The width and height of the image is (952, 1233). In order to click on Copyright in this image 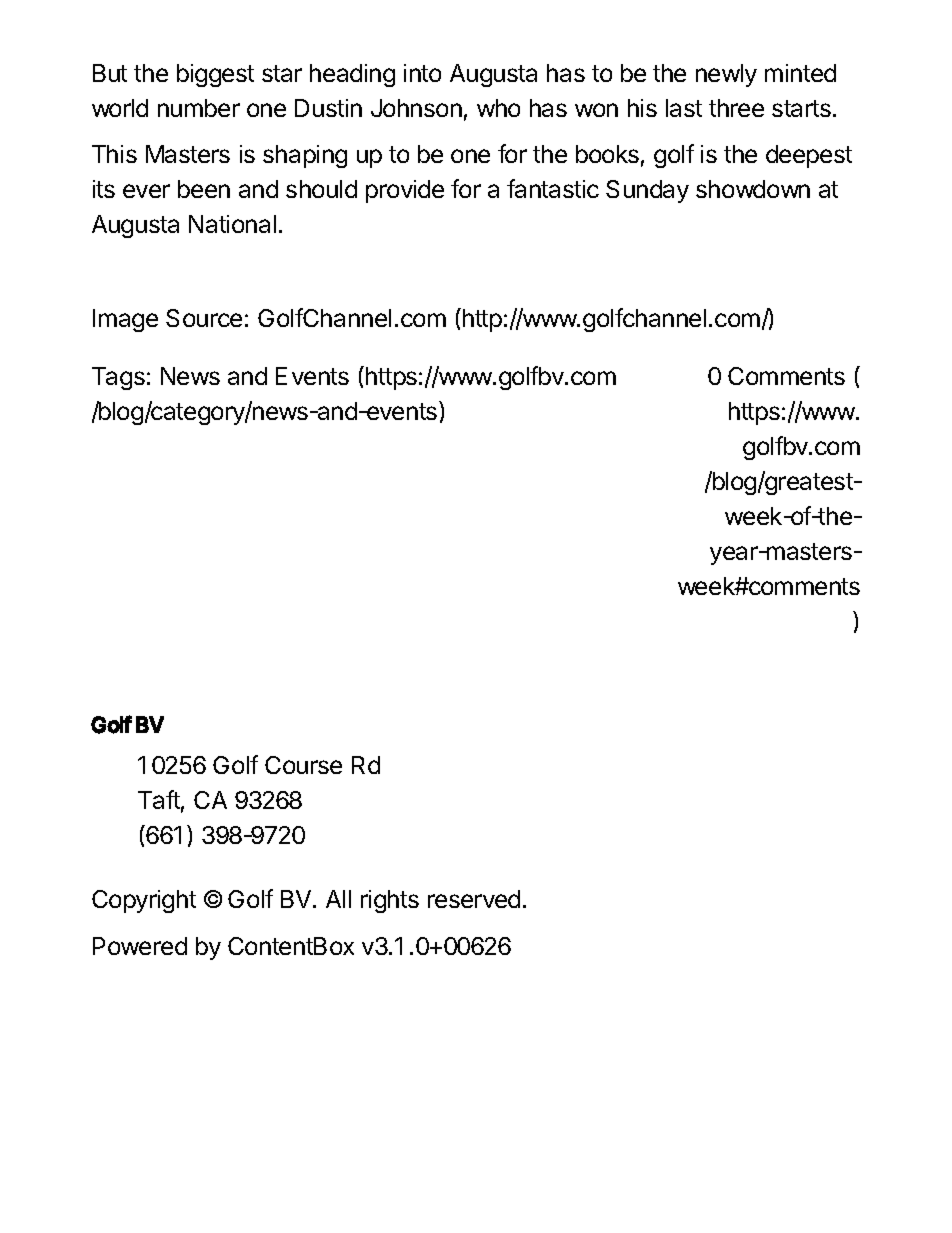, I will do `click(144, 901)`.
